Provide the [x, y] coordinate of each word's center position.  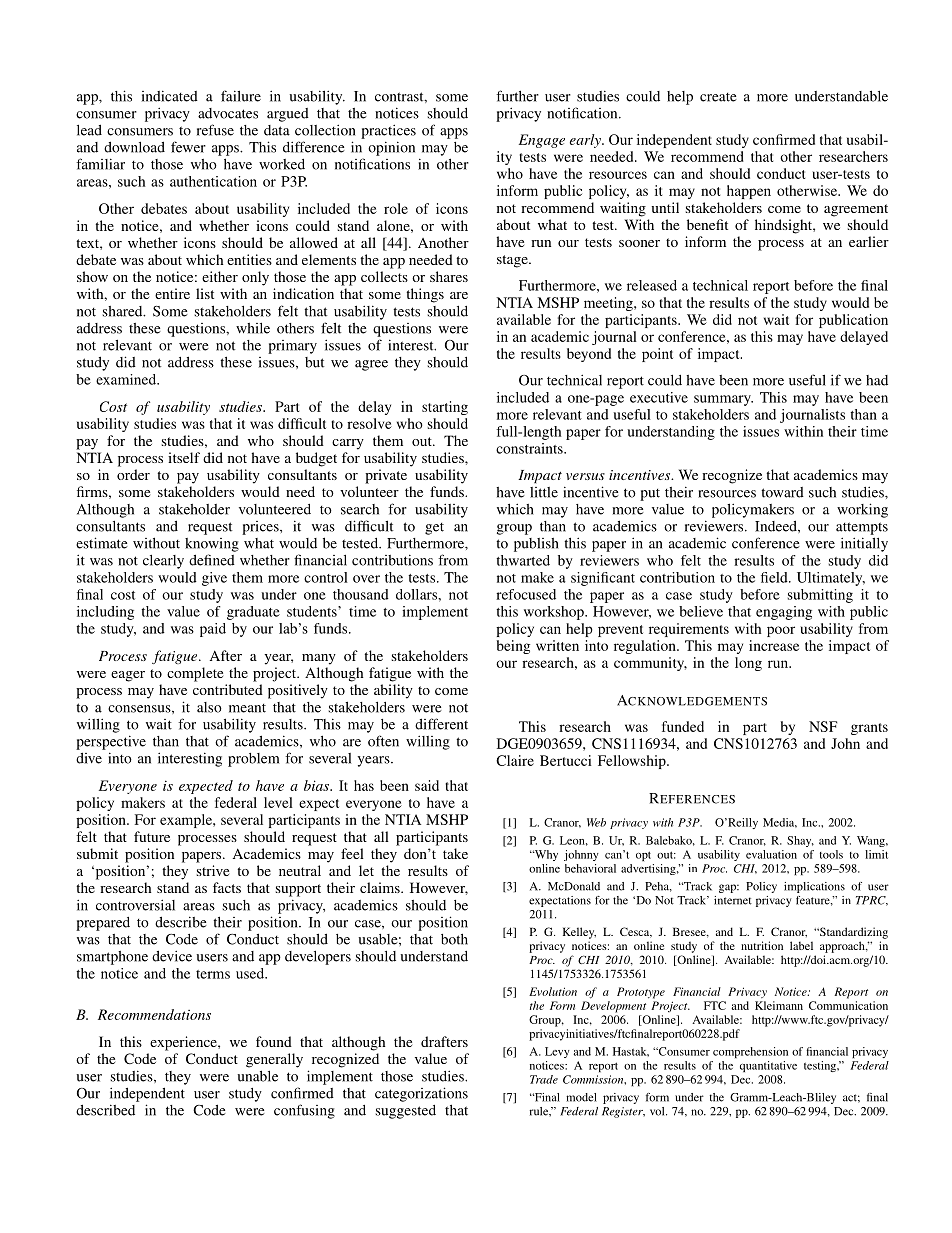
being [513, 647]
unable [257, 1076]
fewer [188, 147]
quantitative [768, 1066]
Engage [542, 141]
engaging [784, 613]
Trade [544, 1079]
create [718, 97]
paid [213, 630]
